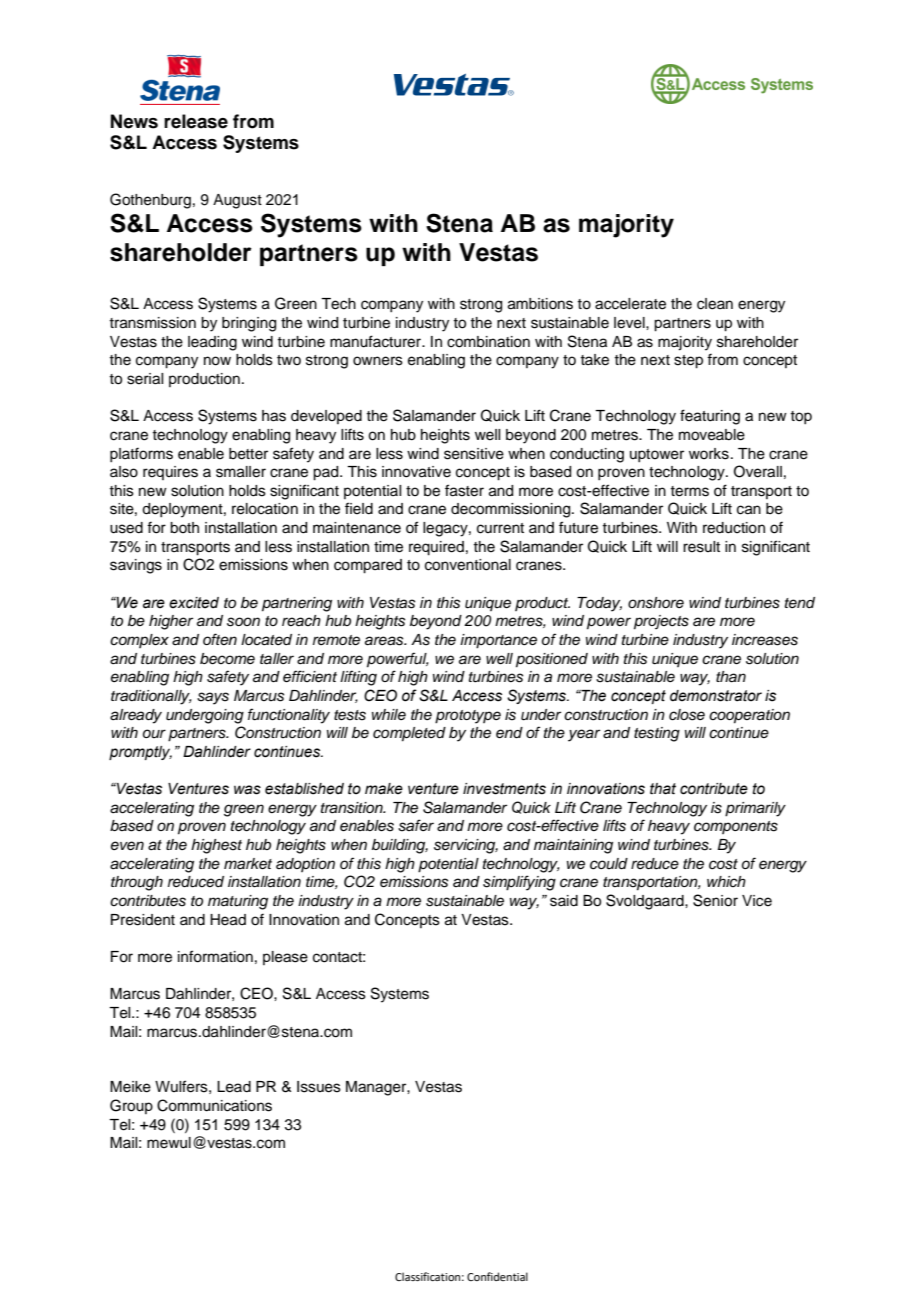 The height and width of the document is (1308, 924). Describe the element at coordinates (540, 304) in the document. I see `ambitions` at that location.
